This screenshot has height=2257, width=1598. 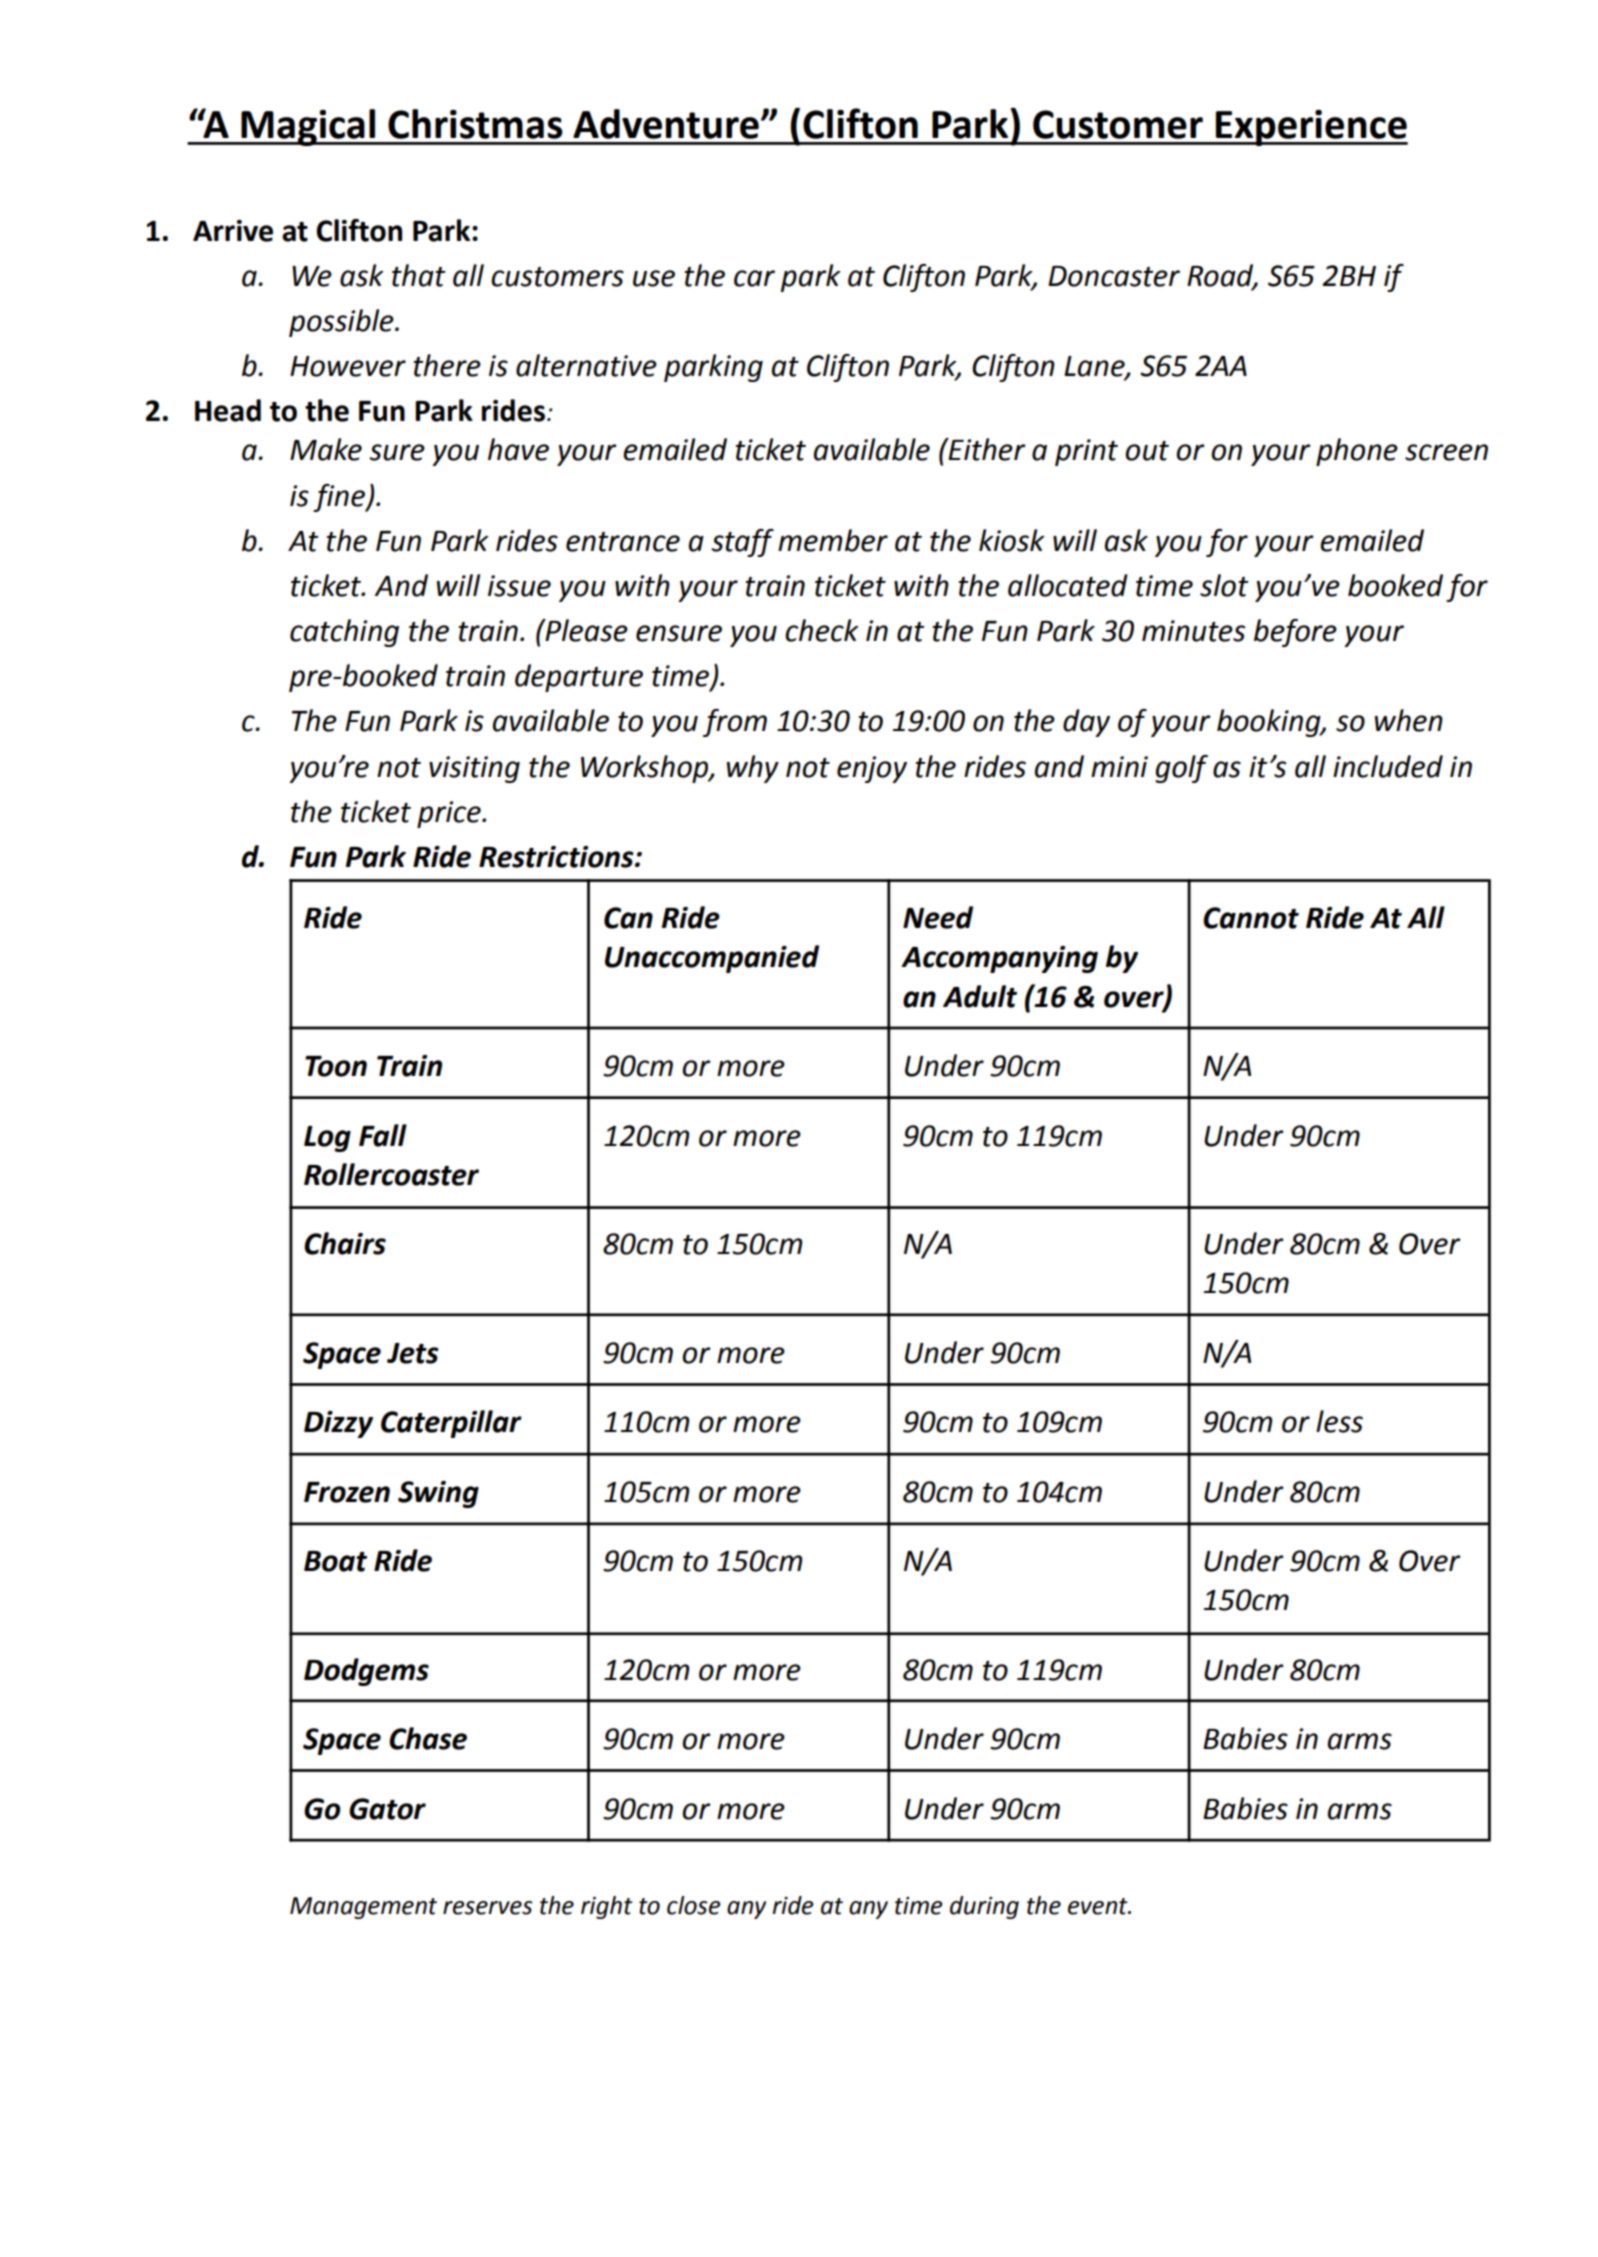 I want to click on Caterpillar, so click(x=451, y=1424).
